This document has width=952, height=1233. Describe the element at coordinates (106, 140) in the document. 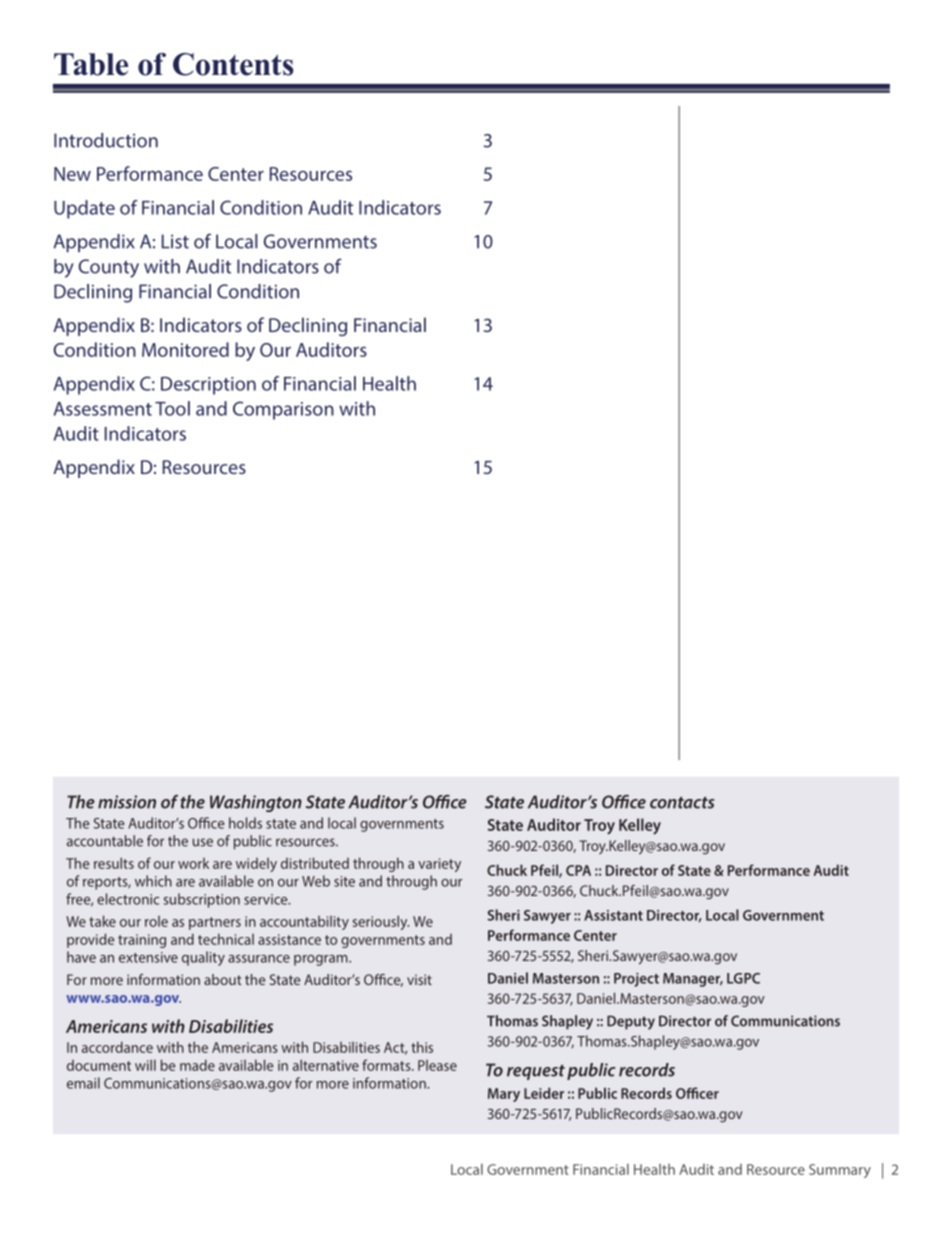

I see `Introduction` at that location.
